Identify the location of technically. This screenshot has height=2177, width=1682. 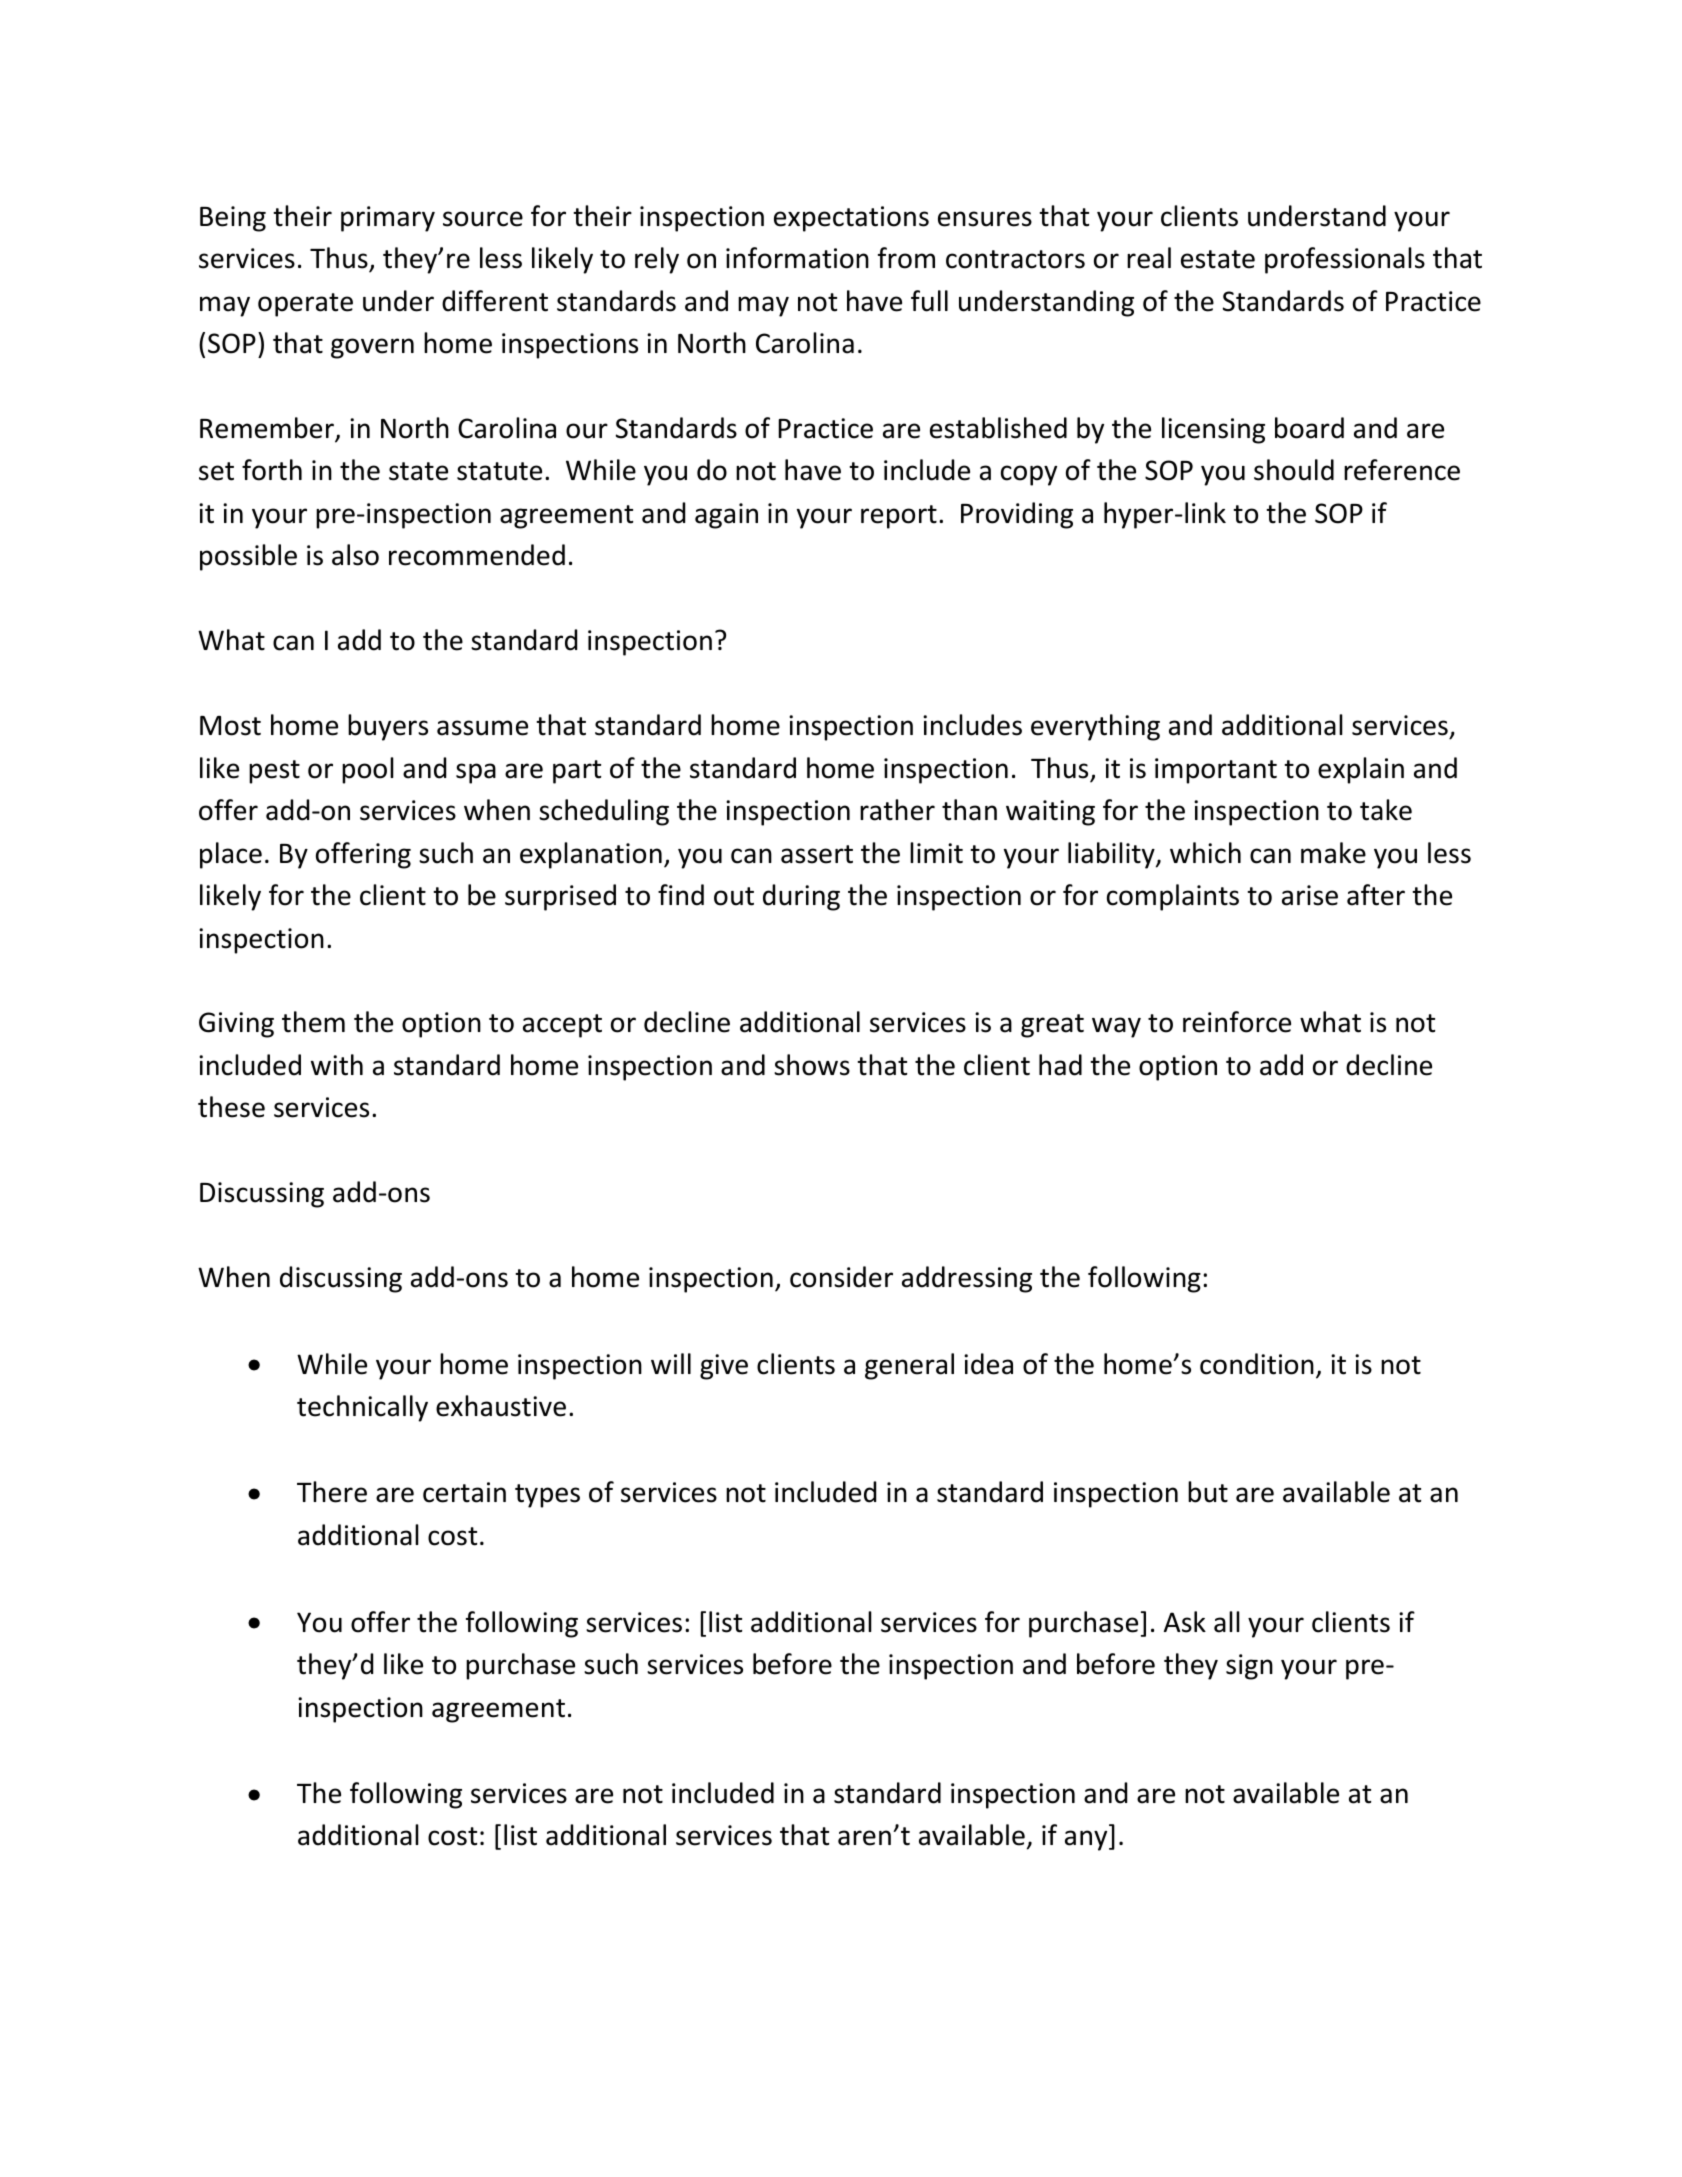
(362, 1408).
